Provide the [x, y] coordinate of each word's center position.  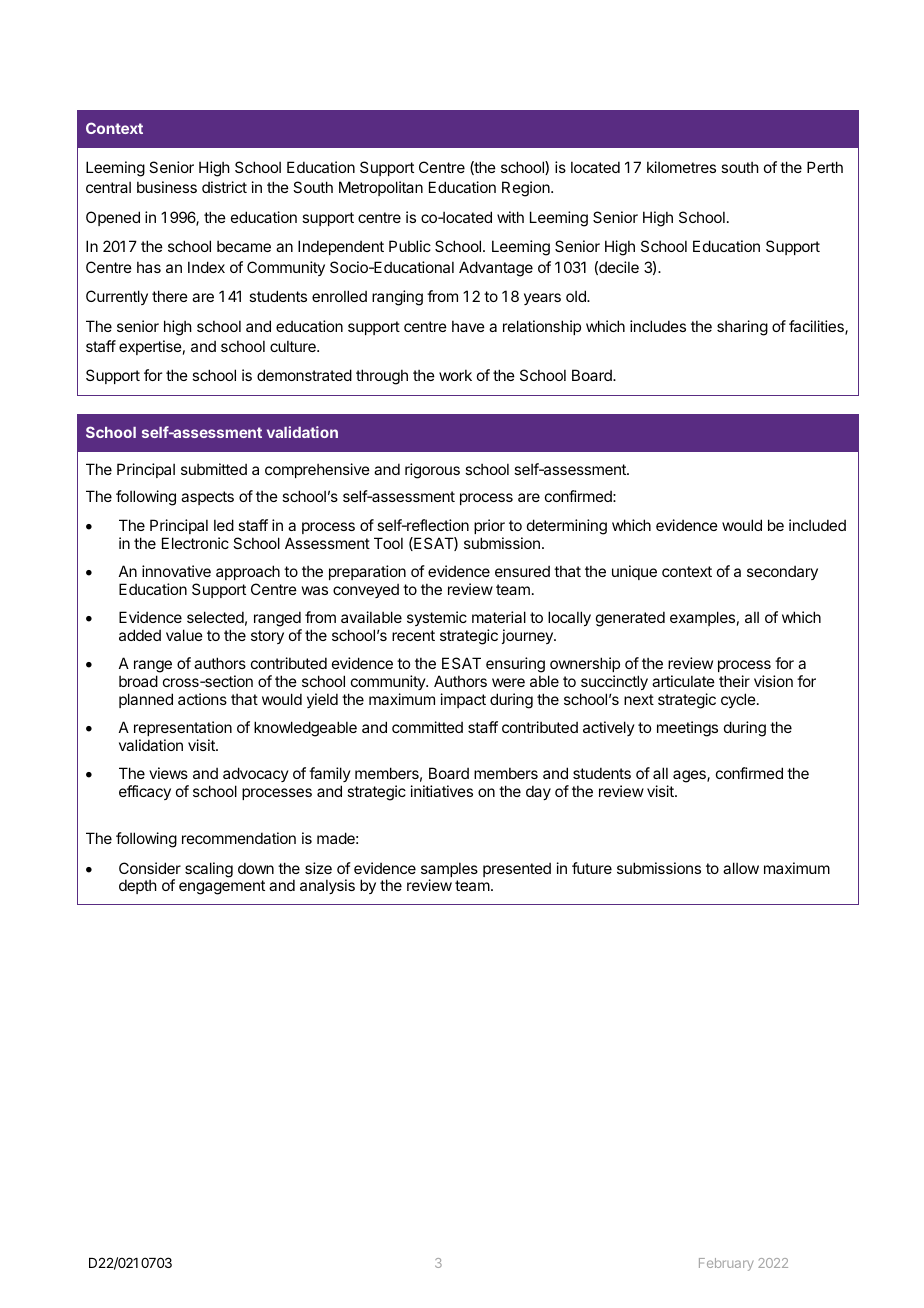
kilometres [681, 167]
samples [449, 871]
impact [463, 700]
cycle [739, 700]
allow [741, 868]
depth [138, 886]
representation [183, 728]
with [510, 217]
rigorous [432, 471]
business [167, 187]
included [817, 525]
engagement [222, 887]
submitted [214, 469]
